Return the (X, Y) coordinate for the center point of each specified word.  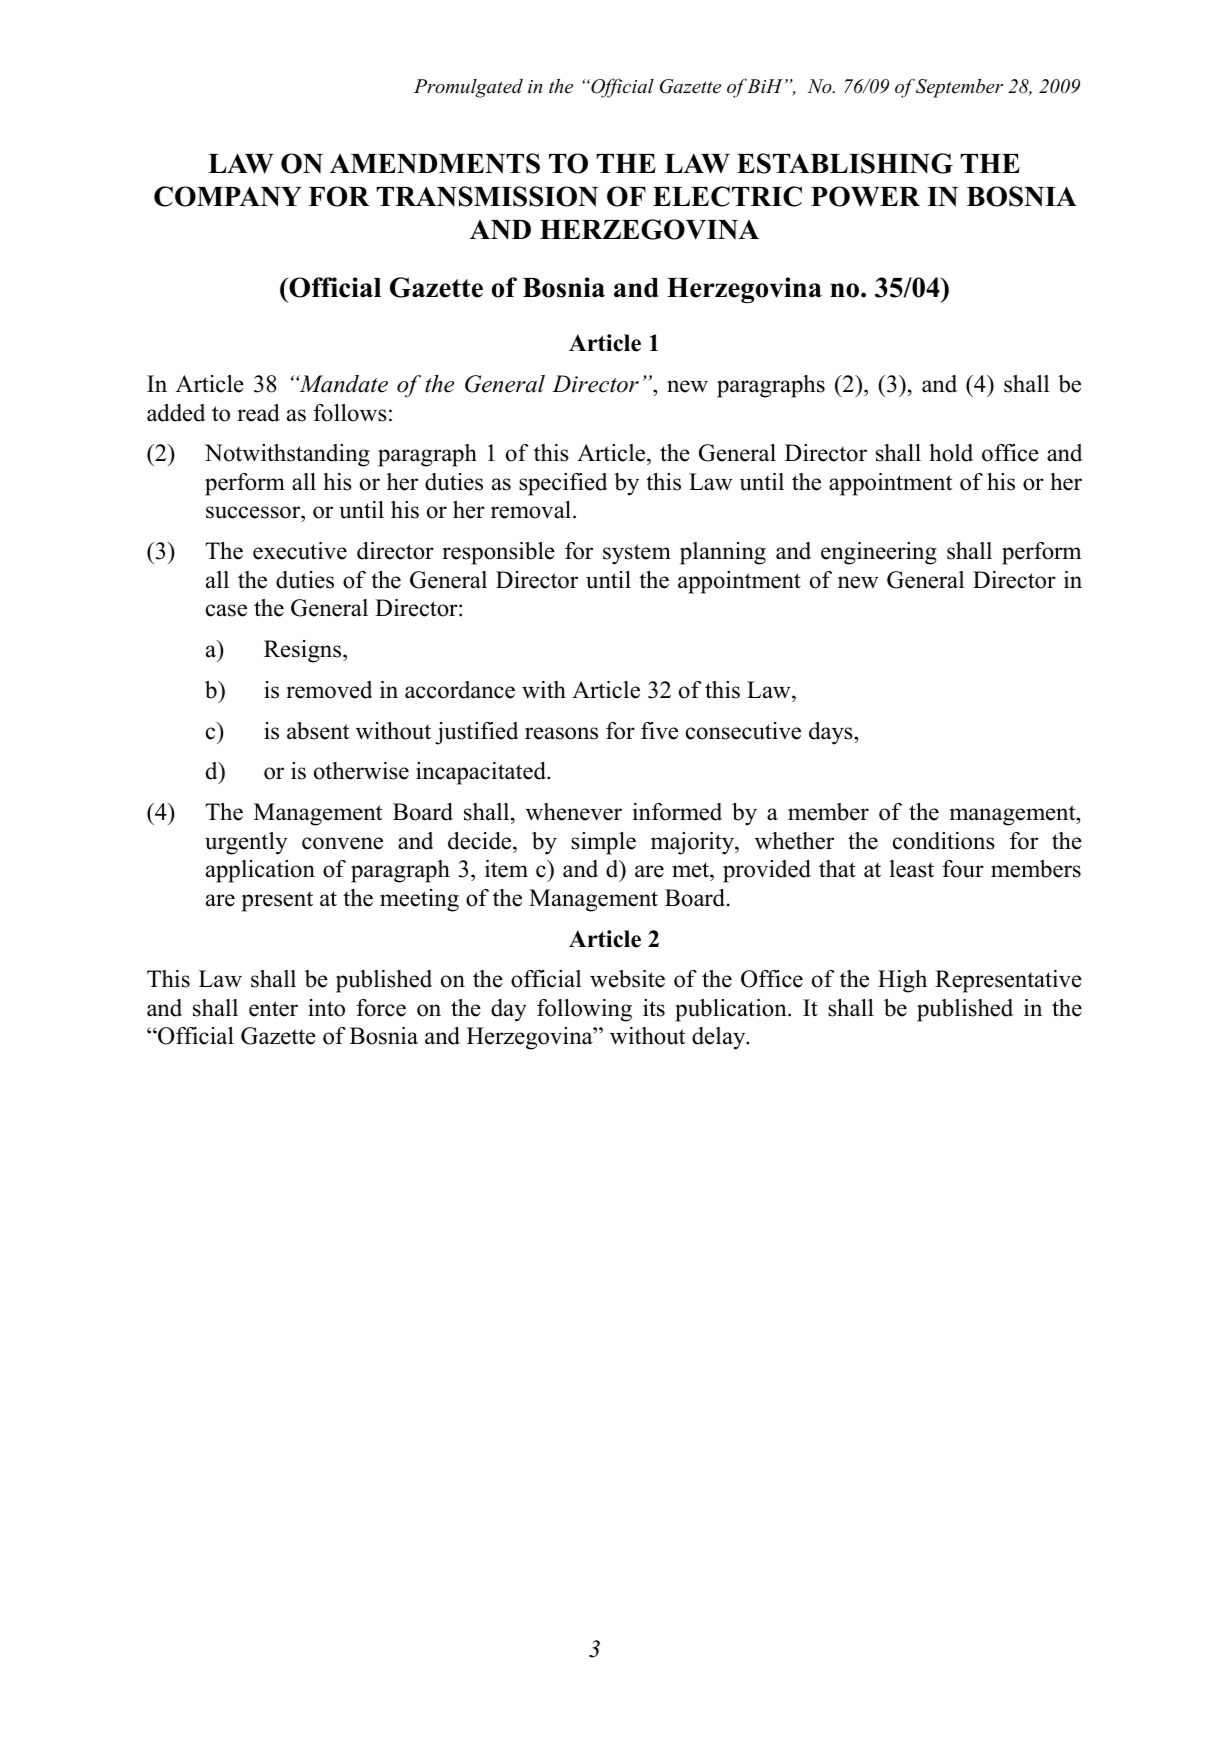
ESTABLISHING (845, 163)
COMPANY (228, 196)
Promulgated (468, 88)
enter (273, 1009)
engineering (879, 553)
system (637, 554)
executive (300, 551)
